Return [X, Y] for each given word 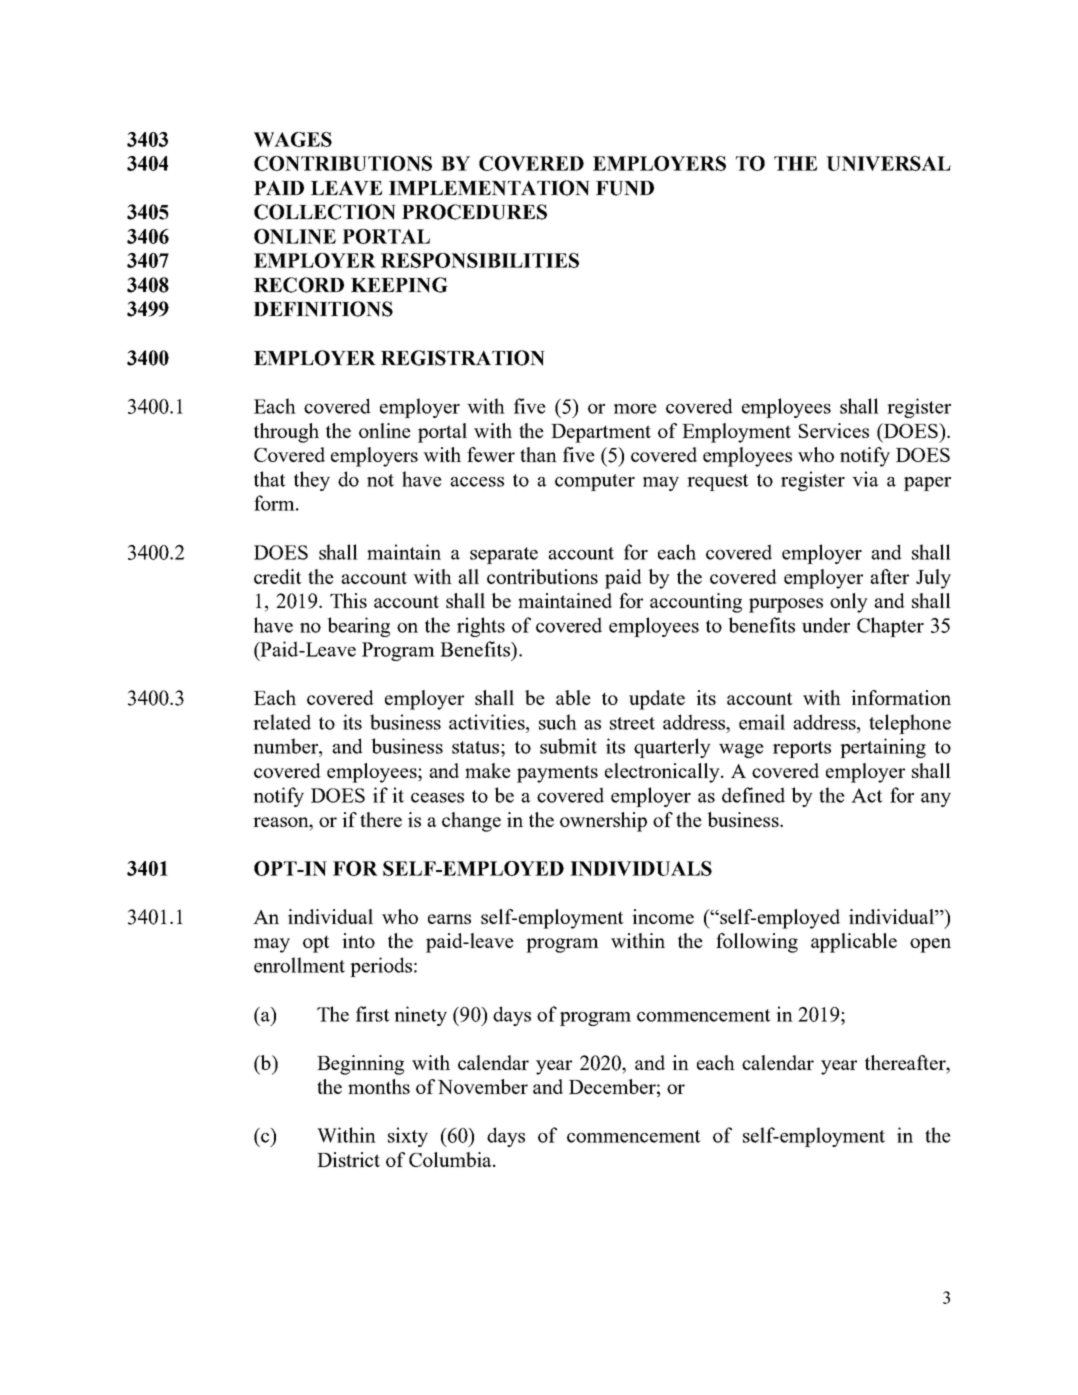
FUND [625, 188]
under [826, 625]
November [483, 1086]
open [930, 945]
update [657, 700]
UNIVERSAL [888, 163]
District [348, 1159]
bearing [358, 627]
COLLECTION [325, 212]
